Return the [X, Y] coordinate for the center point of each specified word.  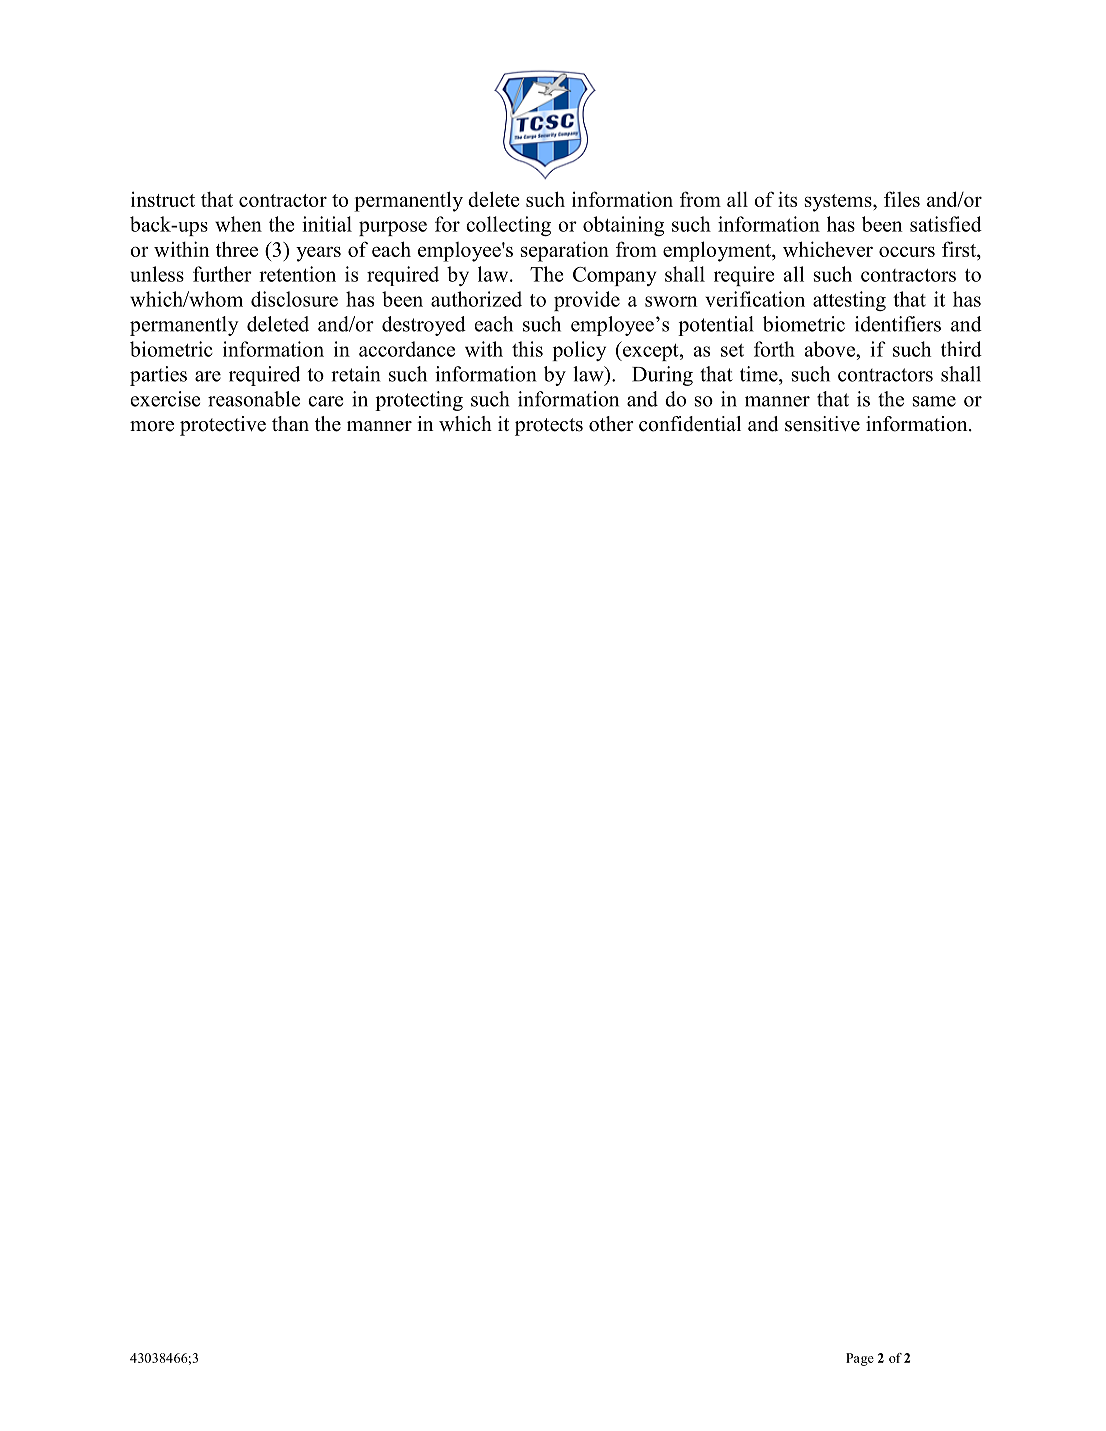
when [238, 224]
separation [565, 251]
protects [549, 427]
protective [223, 426]
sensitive [822, 424]
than [290, 423]
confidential [690, 424]
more [152, 426]
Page [860, 1359]
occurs [907, 251]
